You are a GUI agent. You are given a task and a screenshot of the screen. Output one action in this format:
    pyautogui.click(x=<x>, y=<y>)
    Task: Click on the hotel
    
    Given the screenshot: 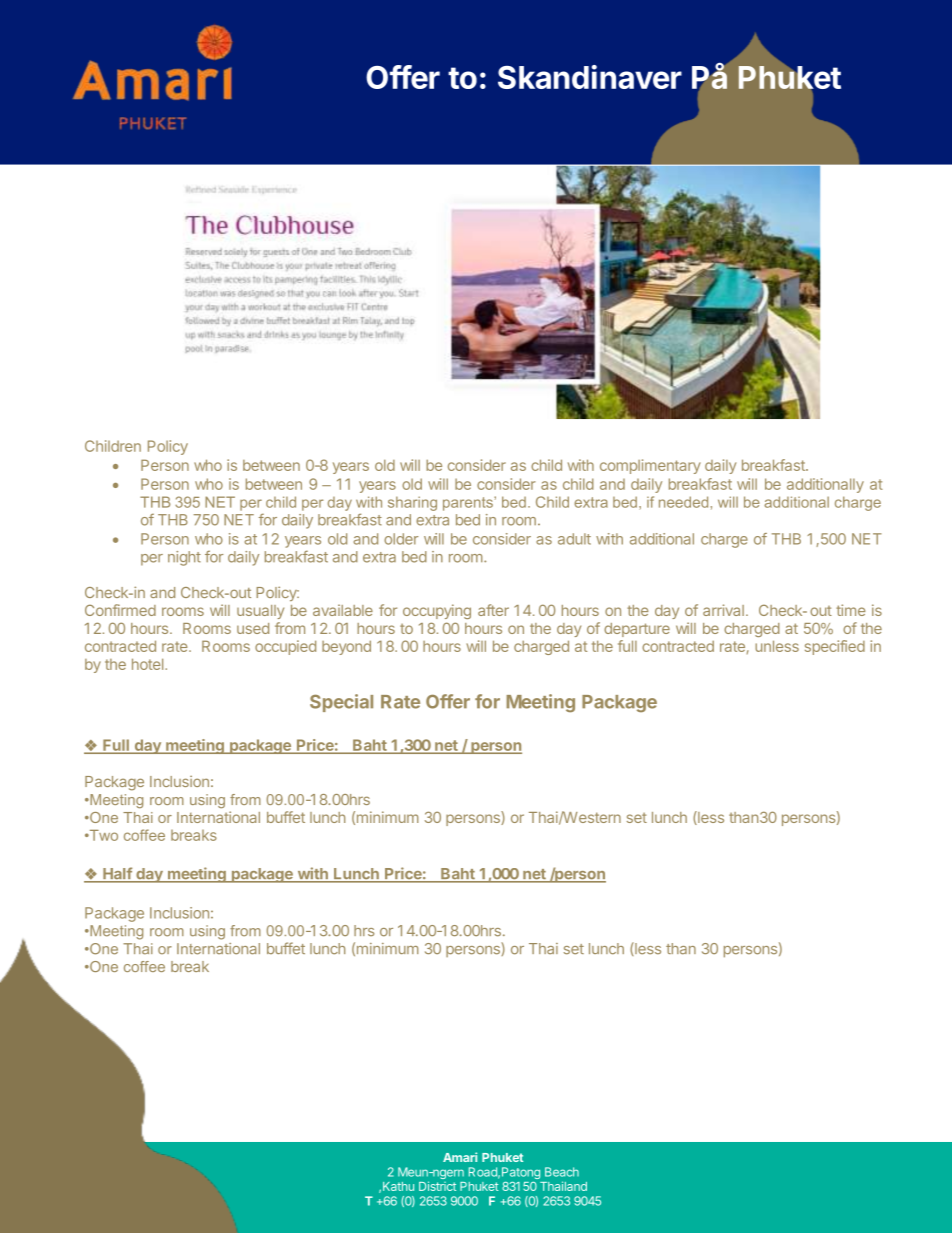 What is the action you would take?
    pyautogui.click(x=149, y=664)
